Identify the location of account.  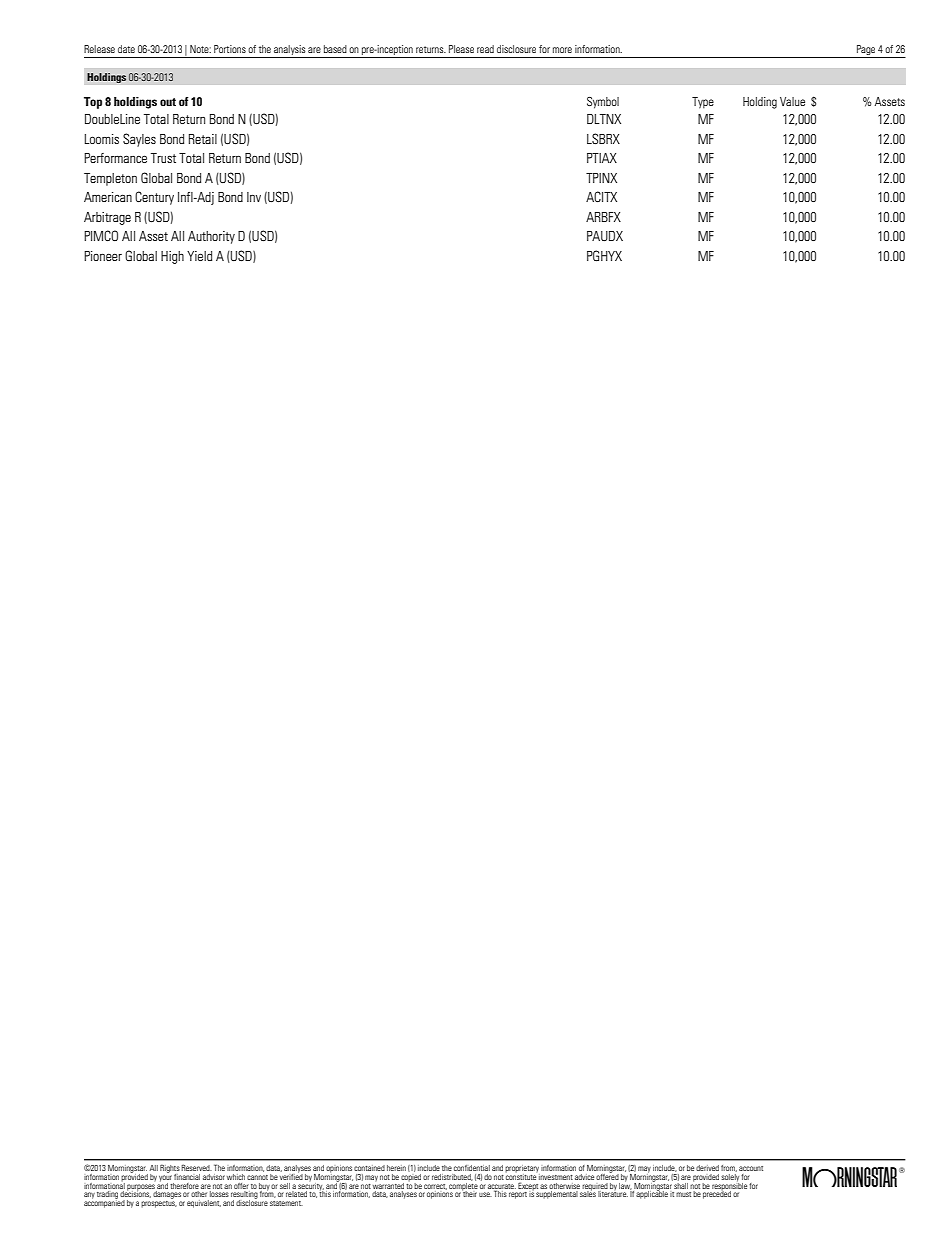
(751, 1168).
